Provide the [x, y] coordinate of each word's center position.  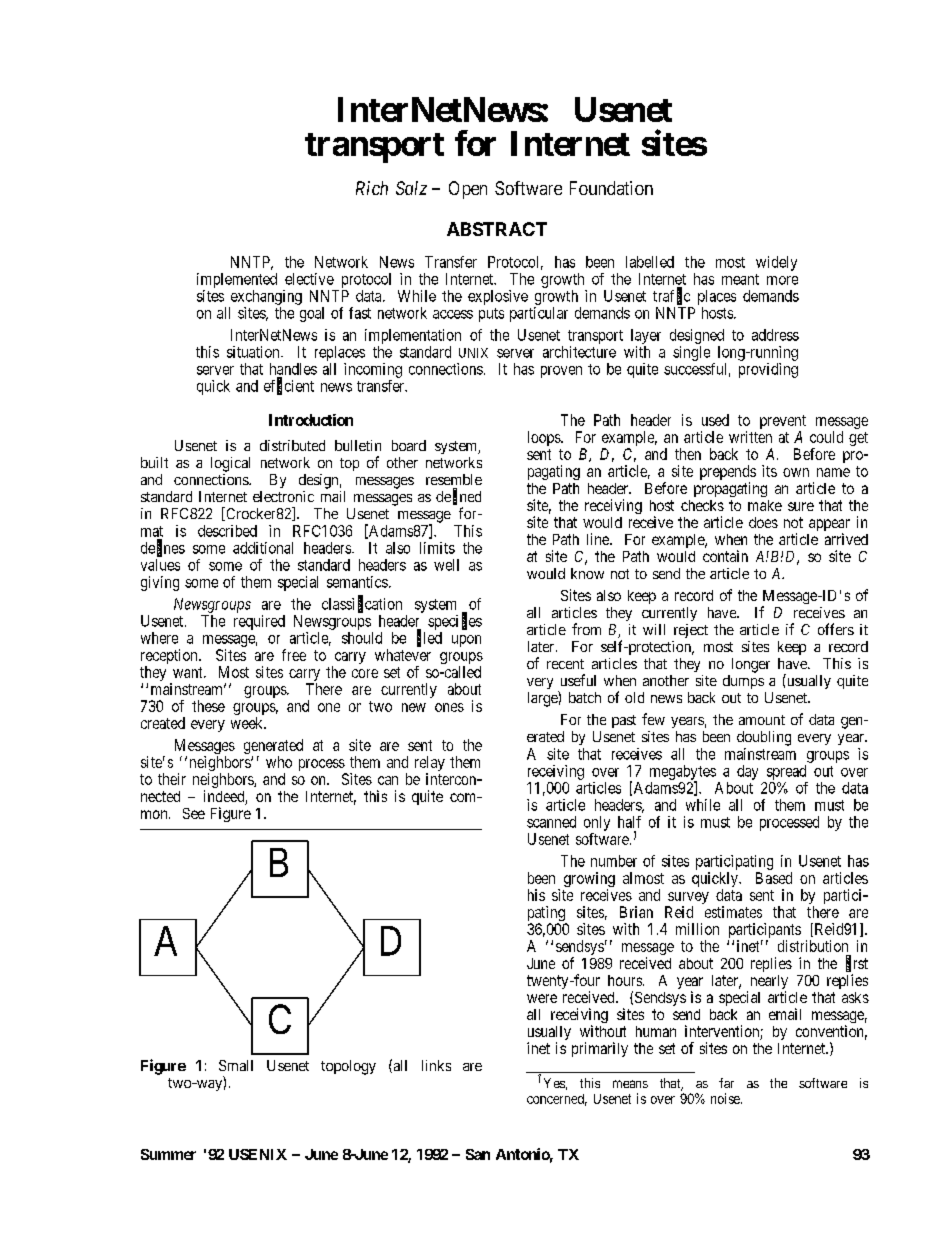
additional [263, 548]
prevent [783, 423]
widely [776, 263]
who [279, 762]
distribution [813, 946]
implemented [237, 280]
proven [561, 372]
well [446, 565]
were [542, 998]
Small [236, 1065]
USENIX [258, 1154]
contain [725, 556]
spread [786, 772]
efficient [289, 386]
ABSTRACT [497, 229]
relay [430, 765]
